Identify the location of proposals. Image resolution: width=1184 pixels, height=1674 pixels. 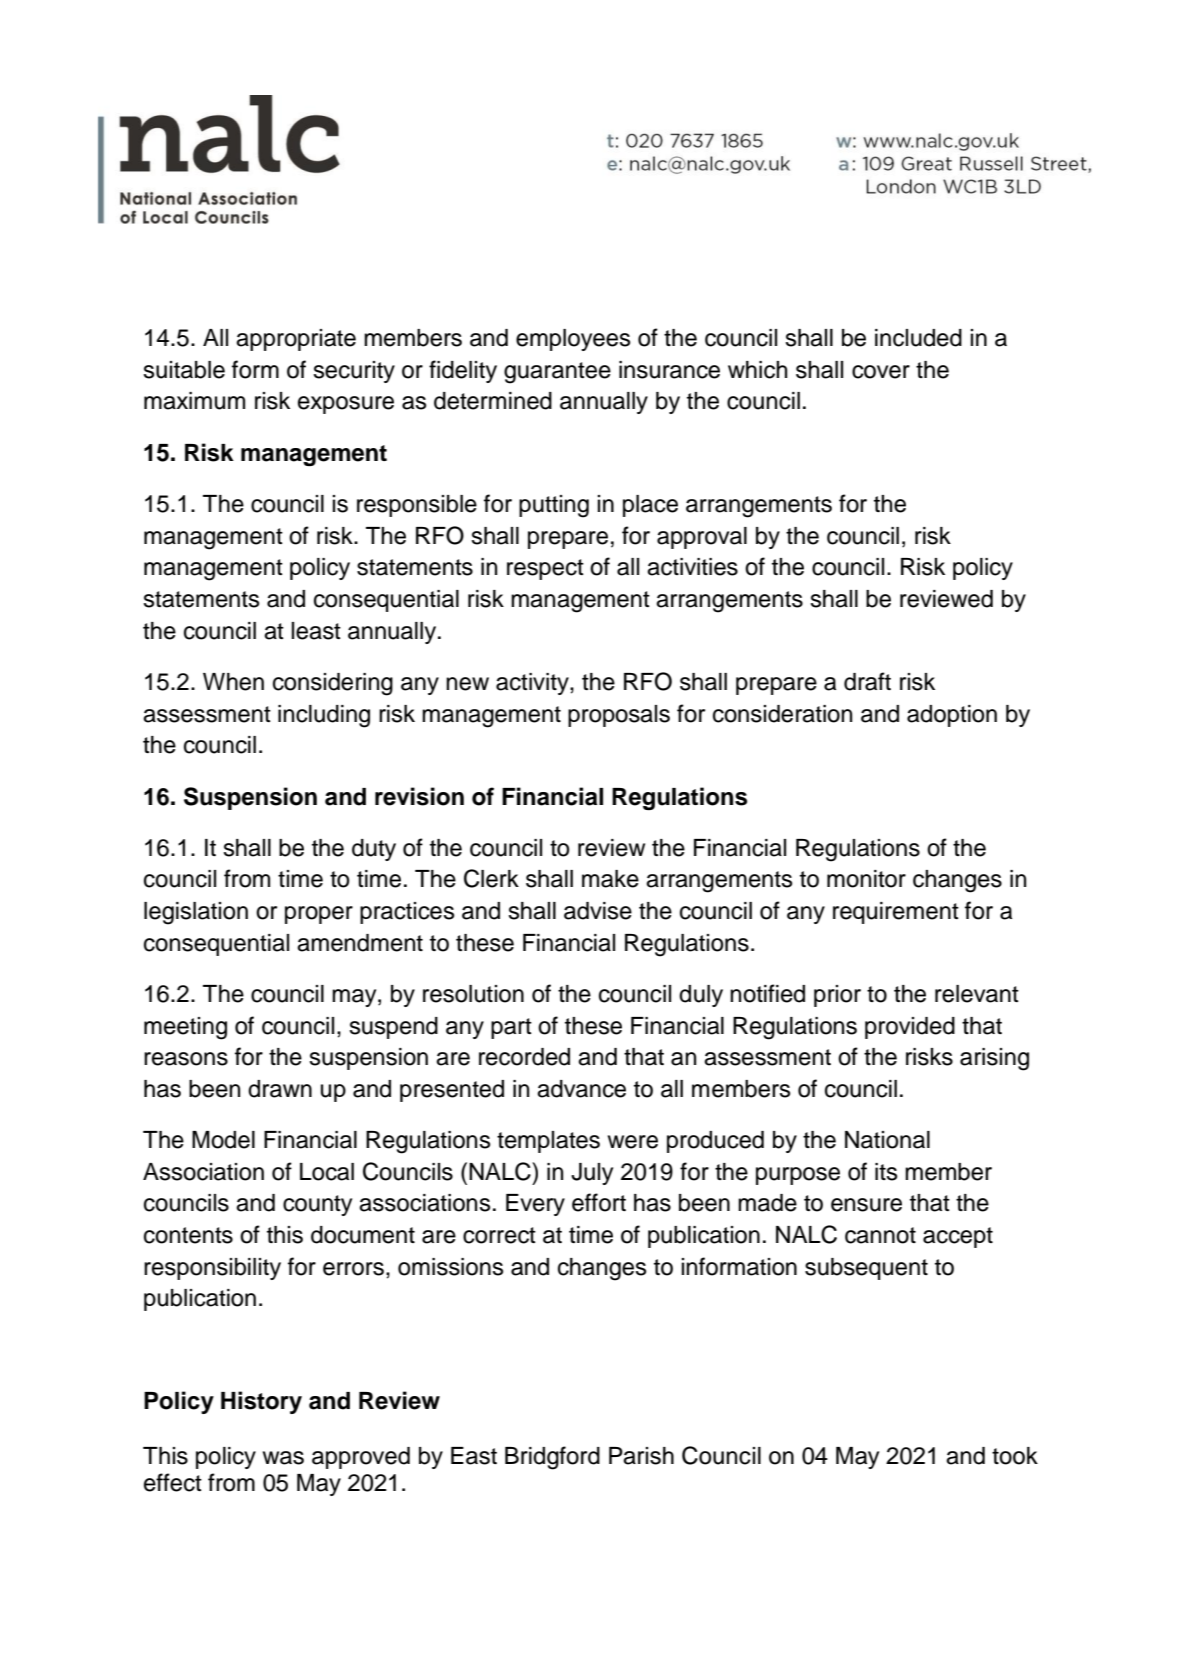
(619, 716).
